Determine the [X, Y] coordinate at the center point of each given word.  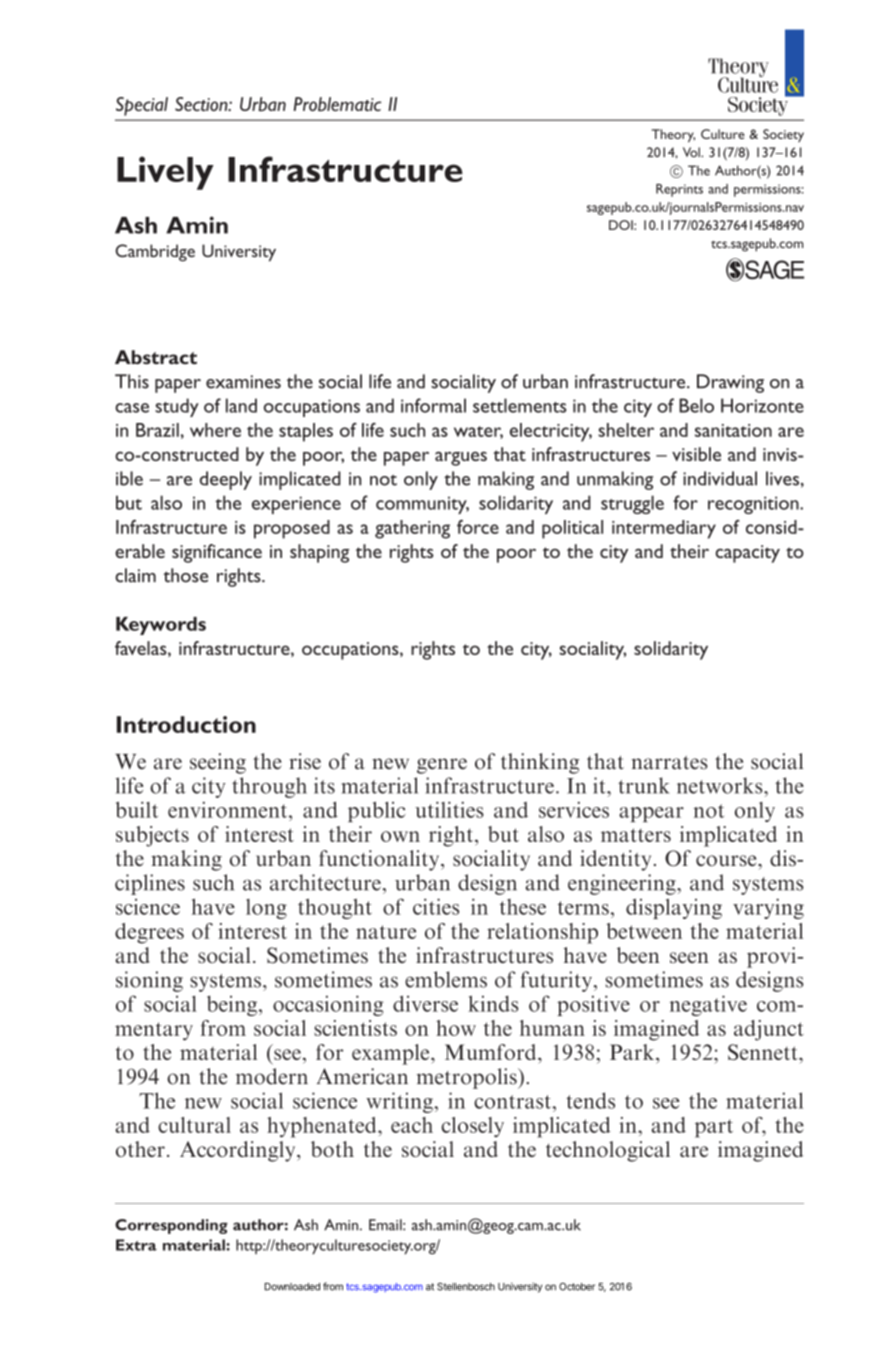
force [478, 527]
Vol [692, 152]
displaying [674, 908]
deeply [226, 480]
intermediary [664, 529]
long [266, 909]
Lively [165, 173]
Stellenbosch [466, 1287]
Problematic [337, 104]
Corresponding [171, 1226]
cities [436, 906]
